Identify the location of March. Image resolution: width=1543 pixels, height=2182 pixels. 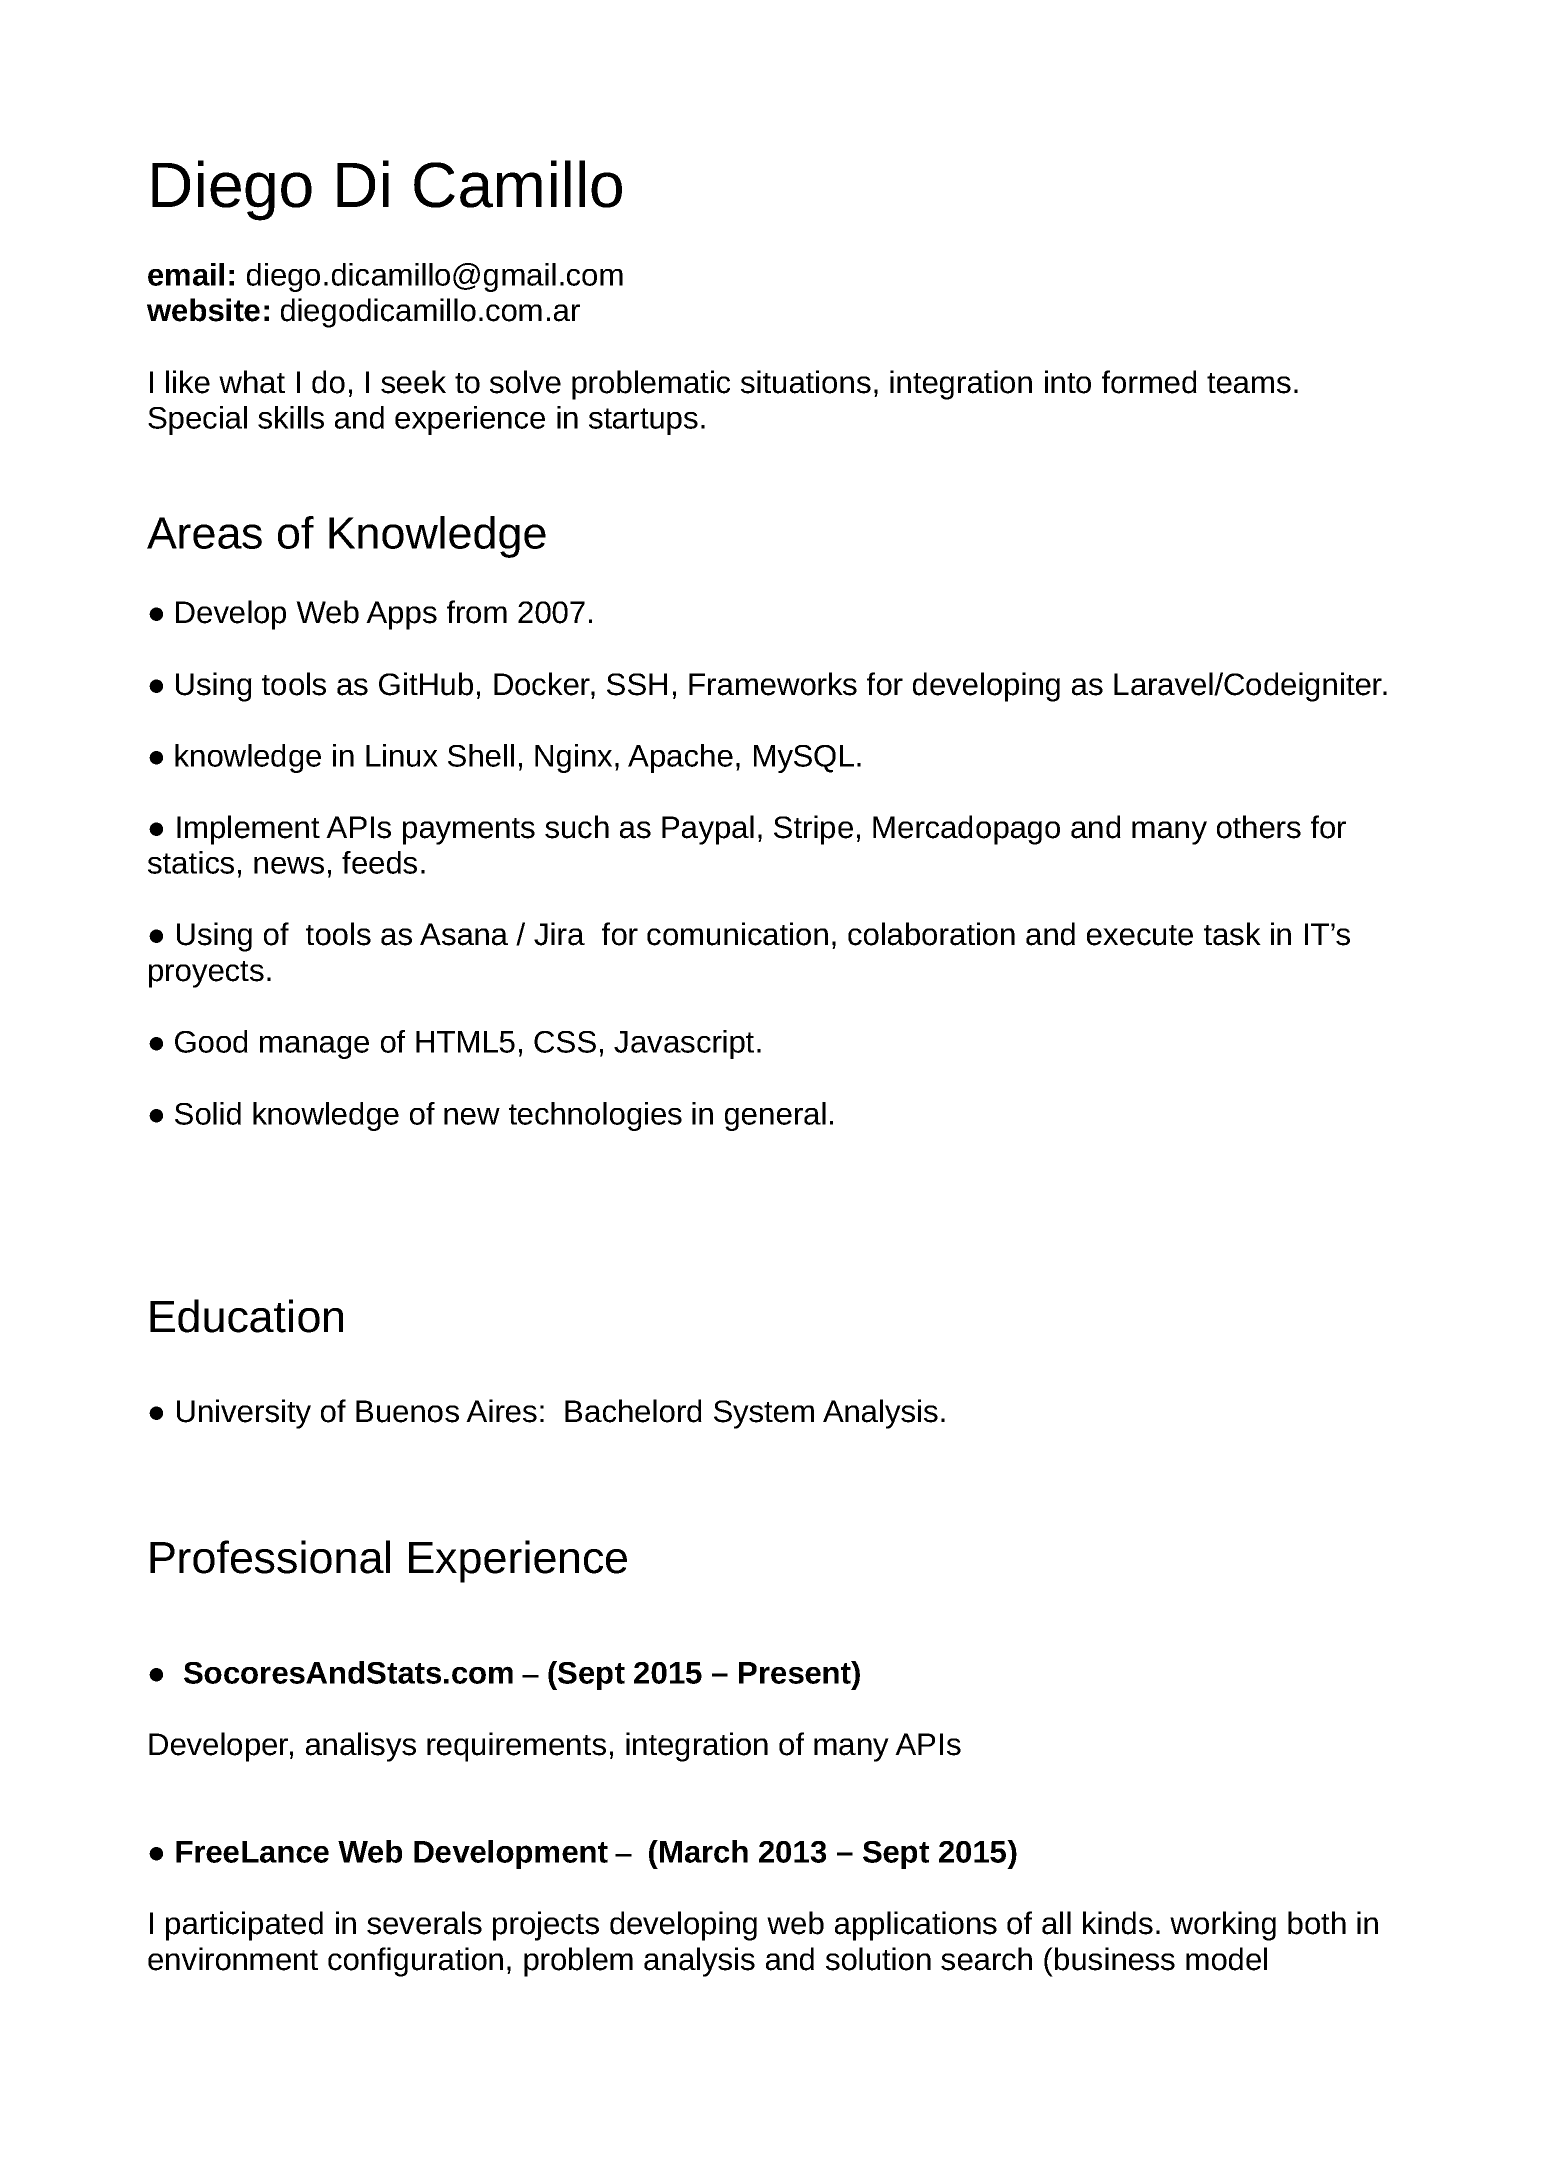
(704, 1851).
